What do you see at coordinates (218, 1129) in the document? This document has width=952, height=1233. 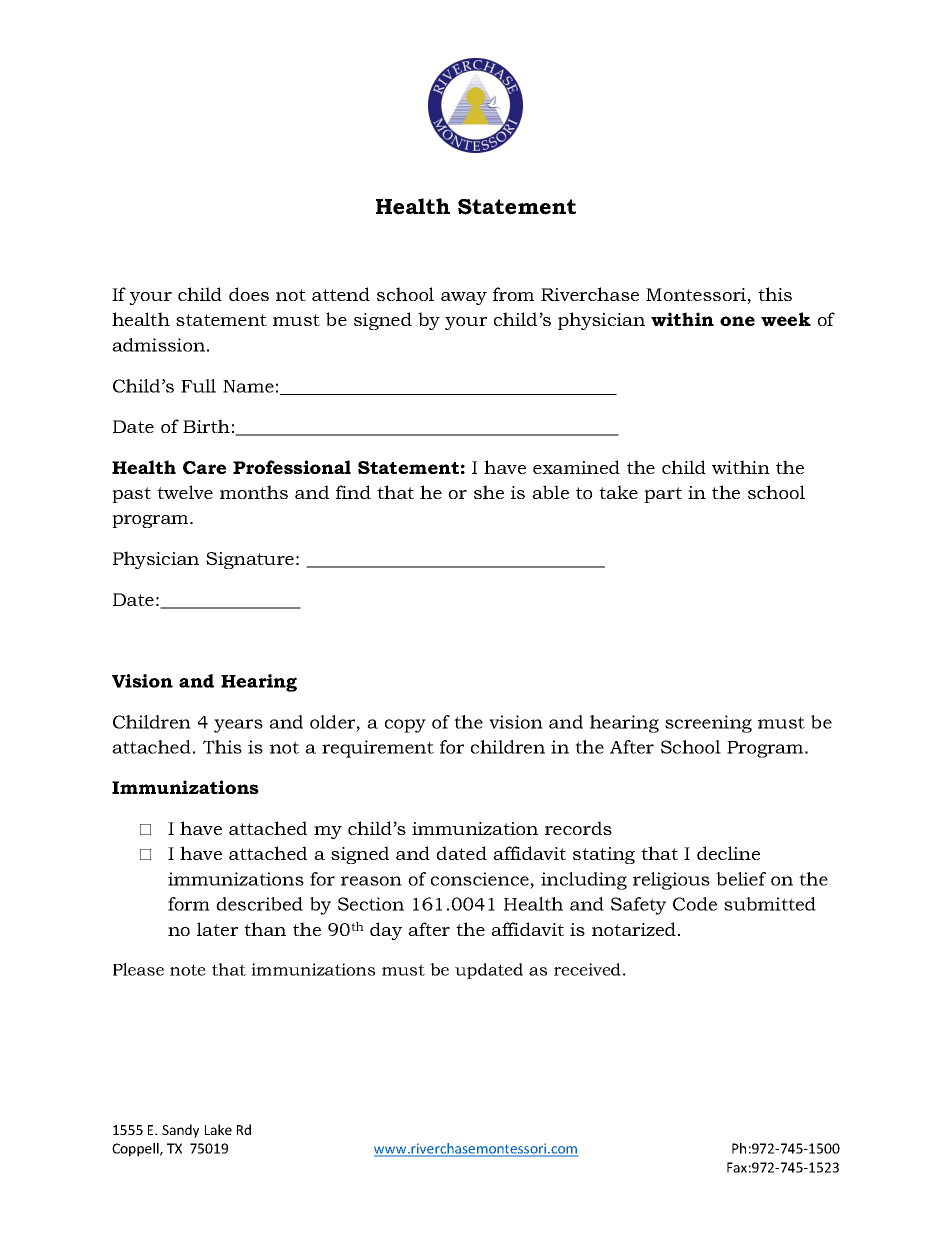 I see `Lake` at bounding box center [218, 1129].
